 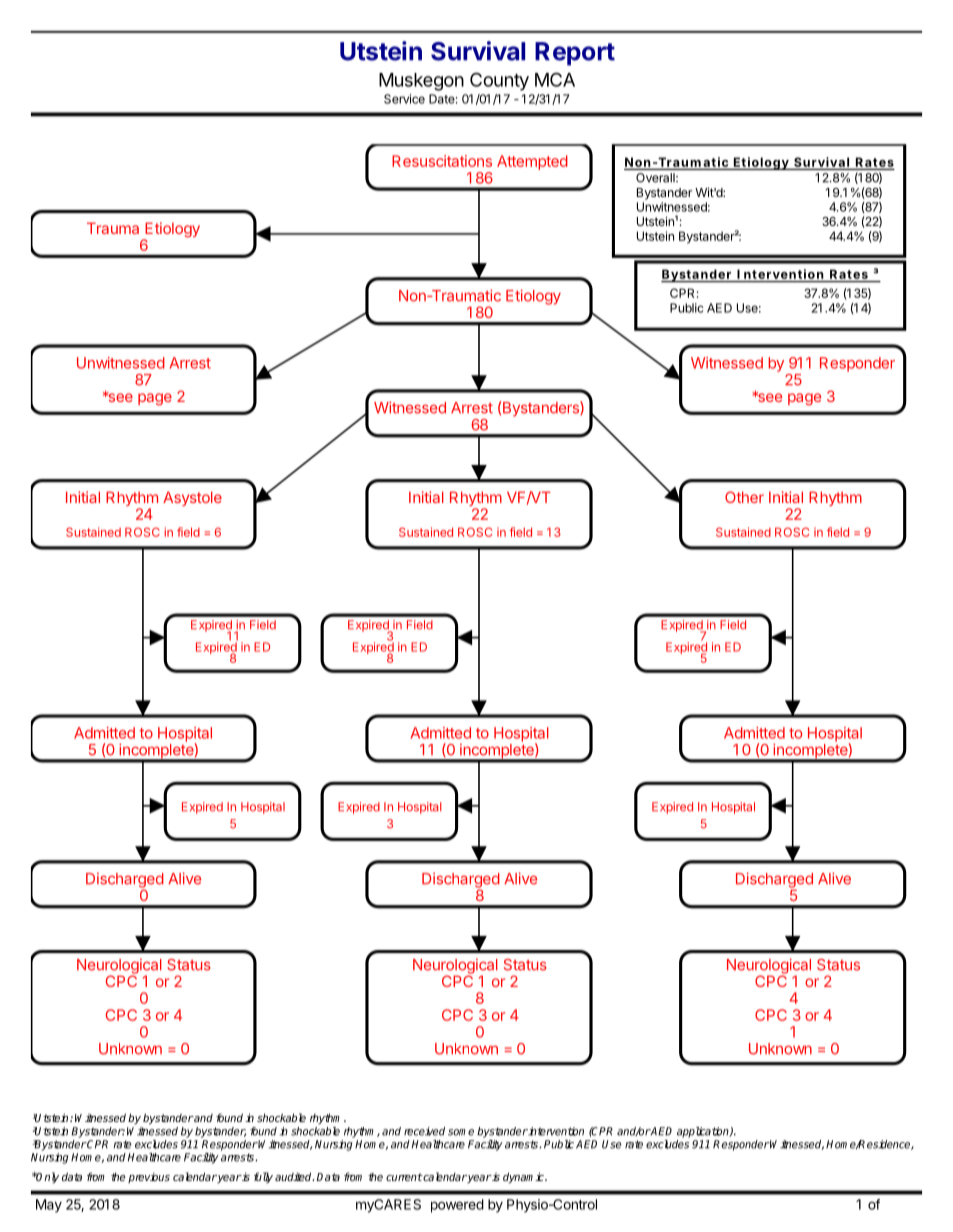 I want to click on Service, so click(x=404, y=99).
